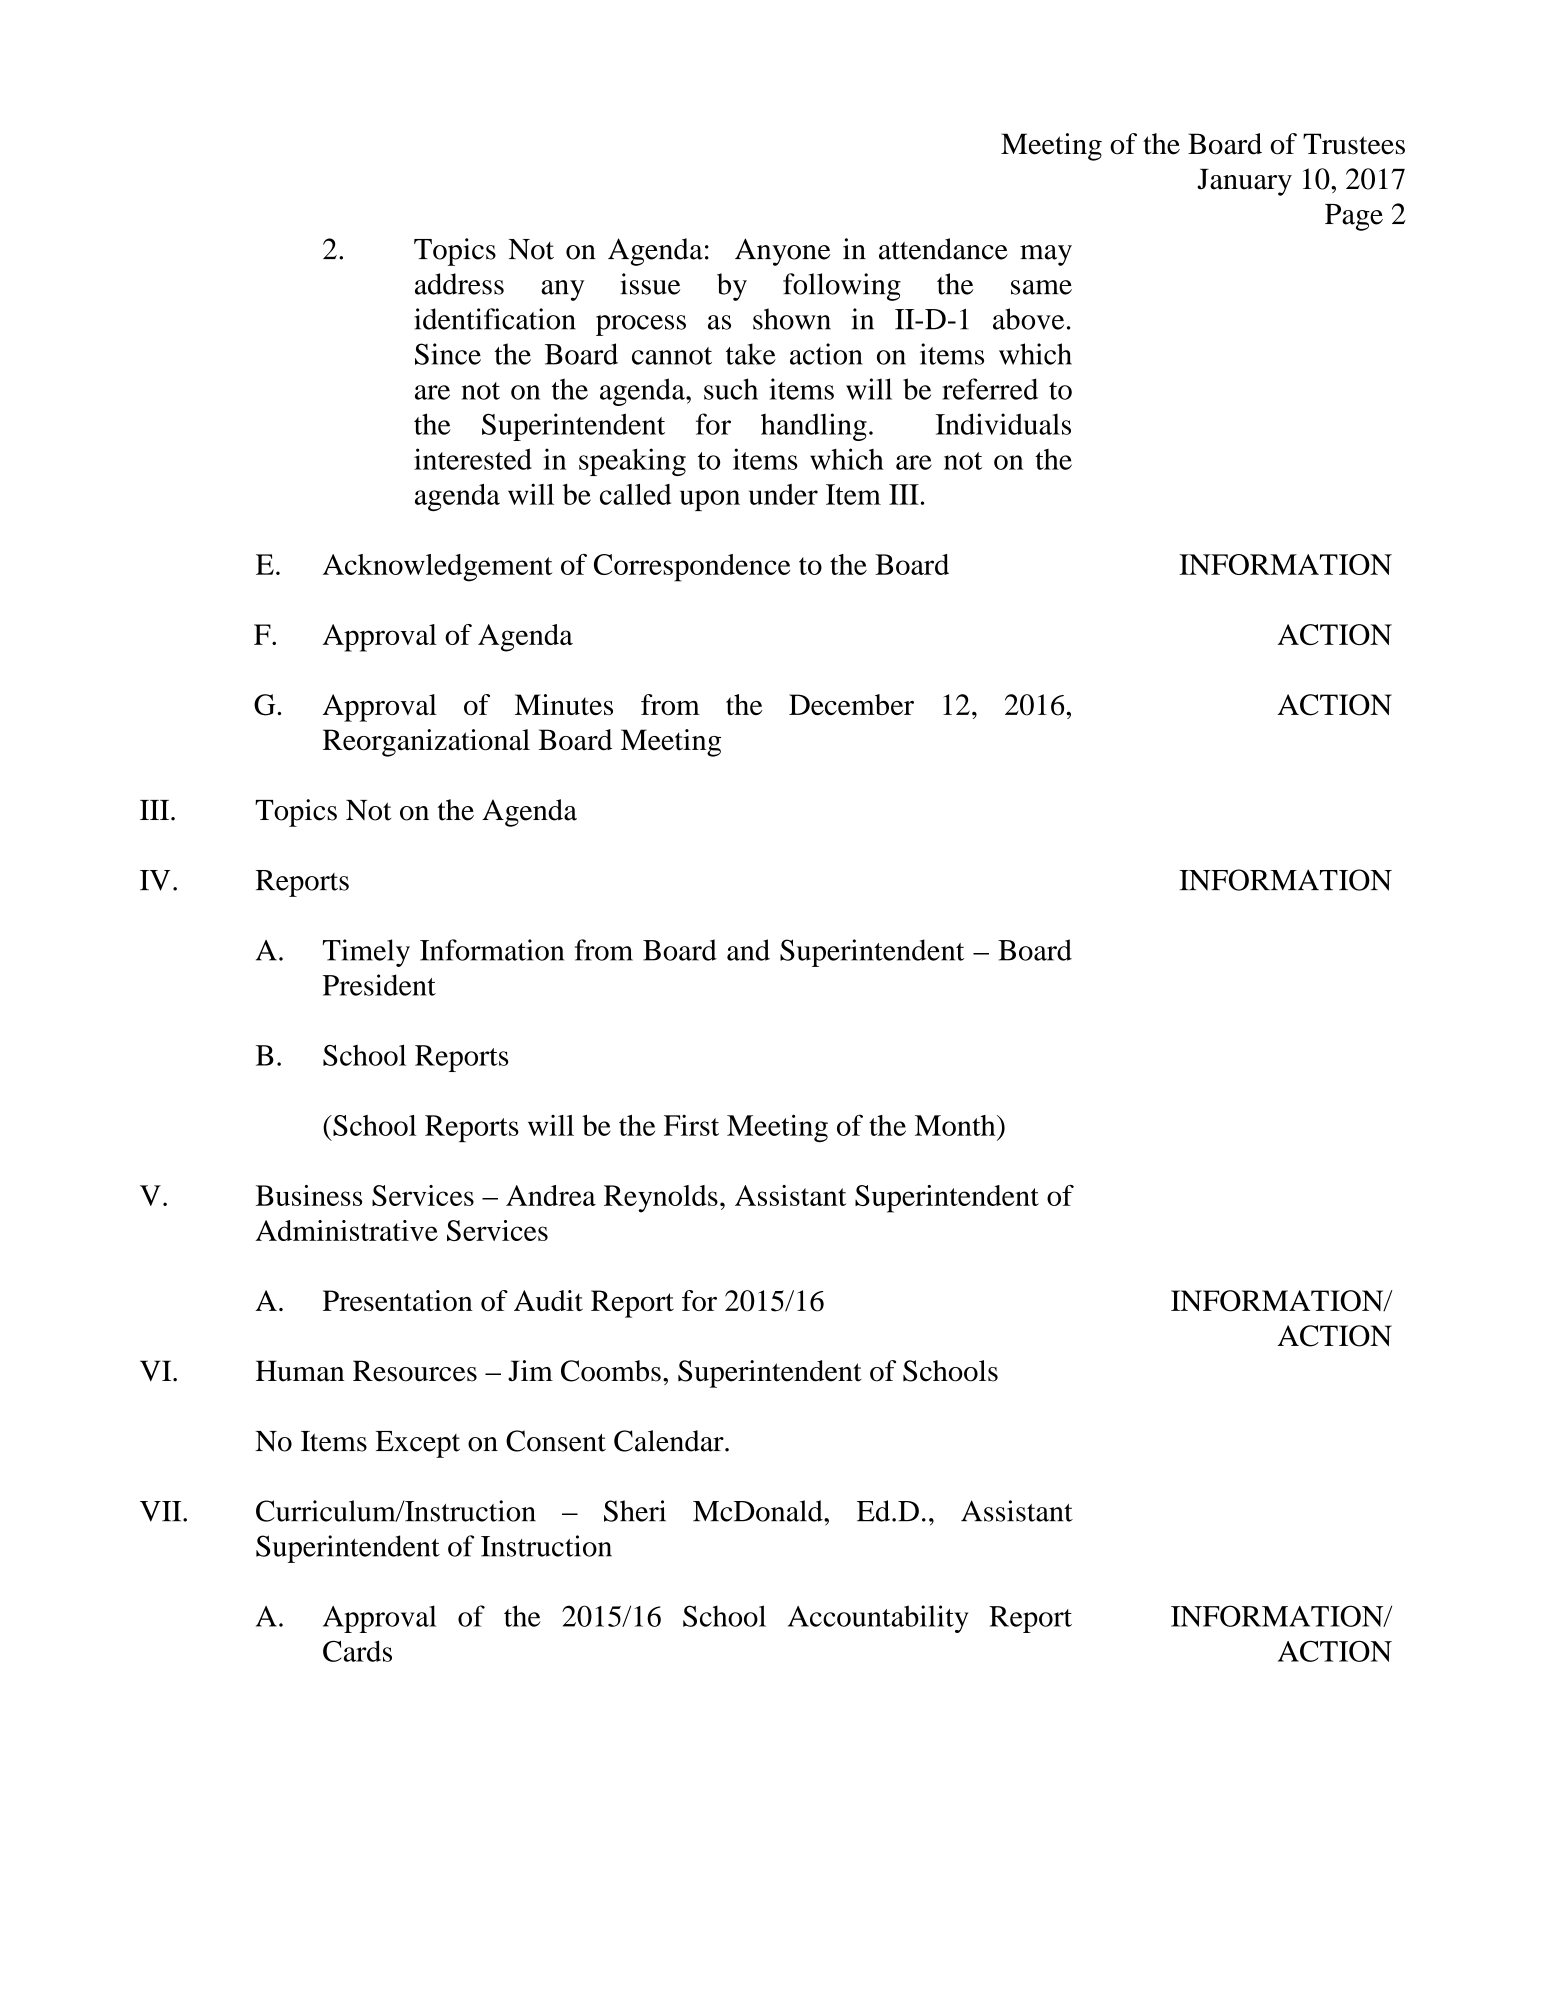 This document has height=2012, width=1555. I want to click on January, so click(1244, 182).
